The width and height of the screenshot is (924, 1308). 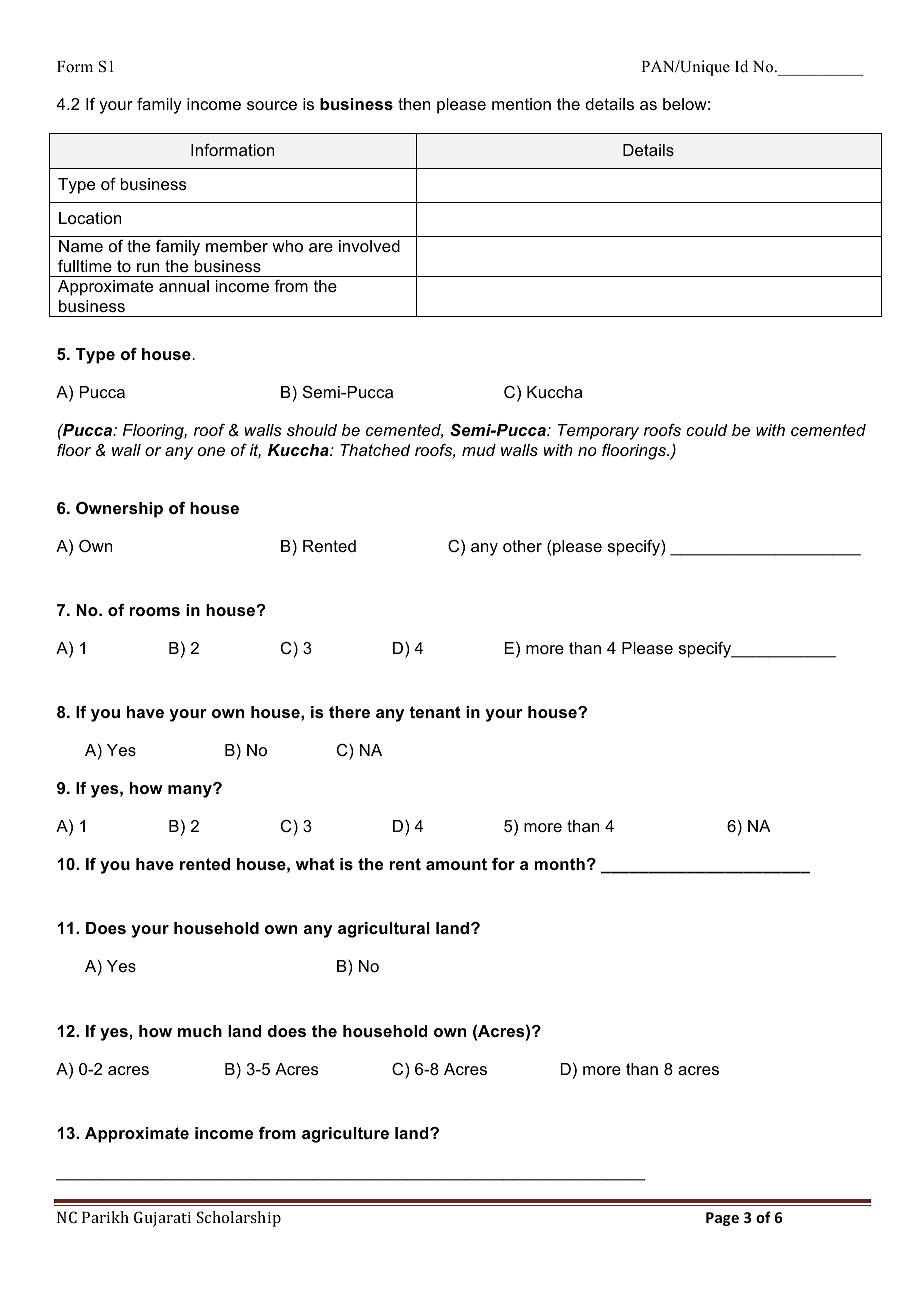 I want to click on then, so click(x=414, y=104).
